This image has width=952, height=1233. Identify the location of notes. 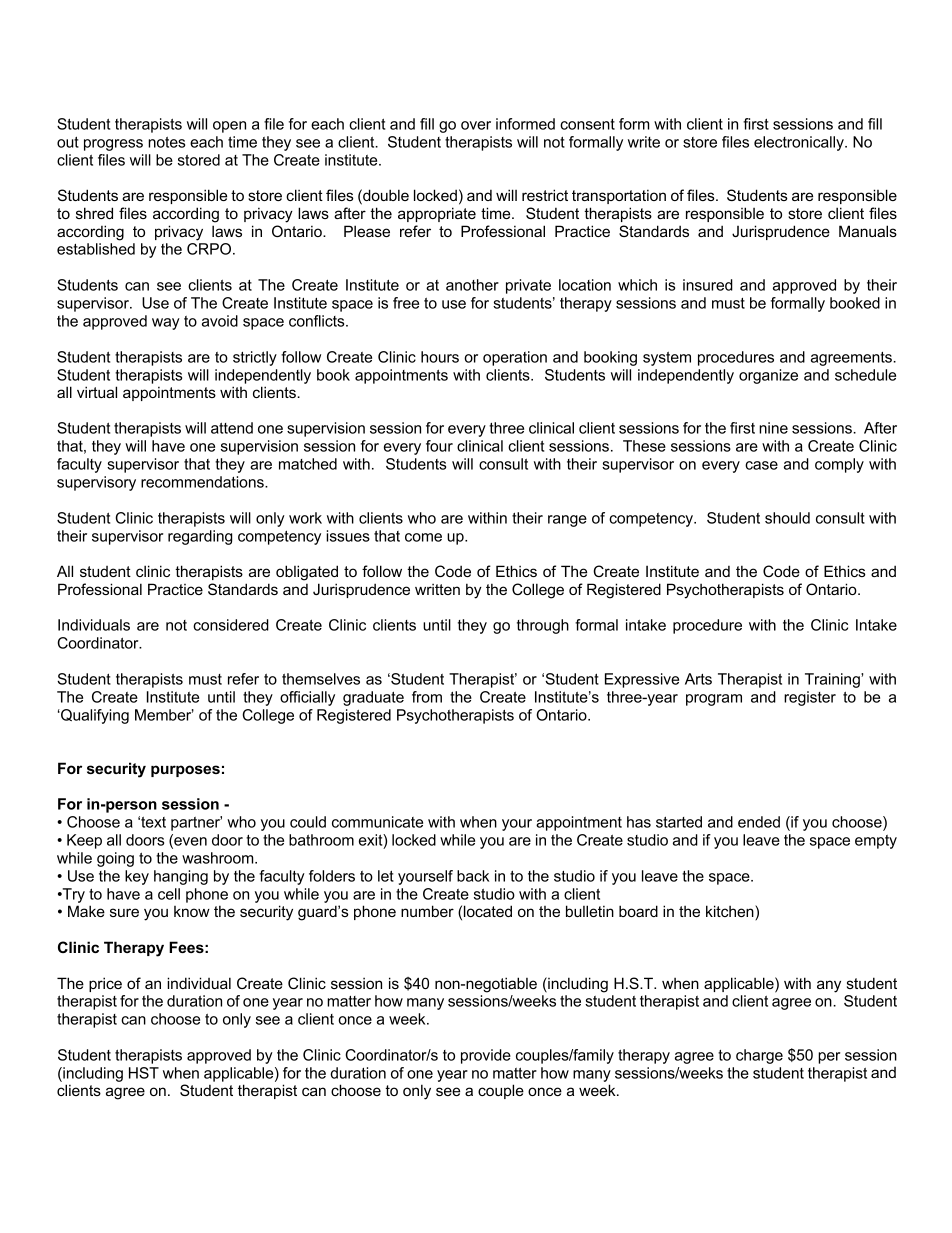
(166, 142).
